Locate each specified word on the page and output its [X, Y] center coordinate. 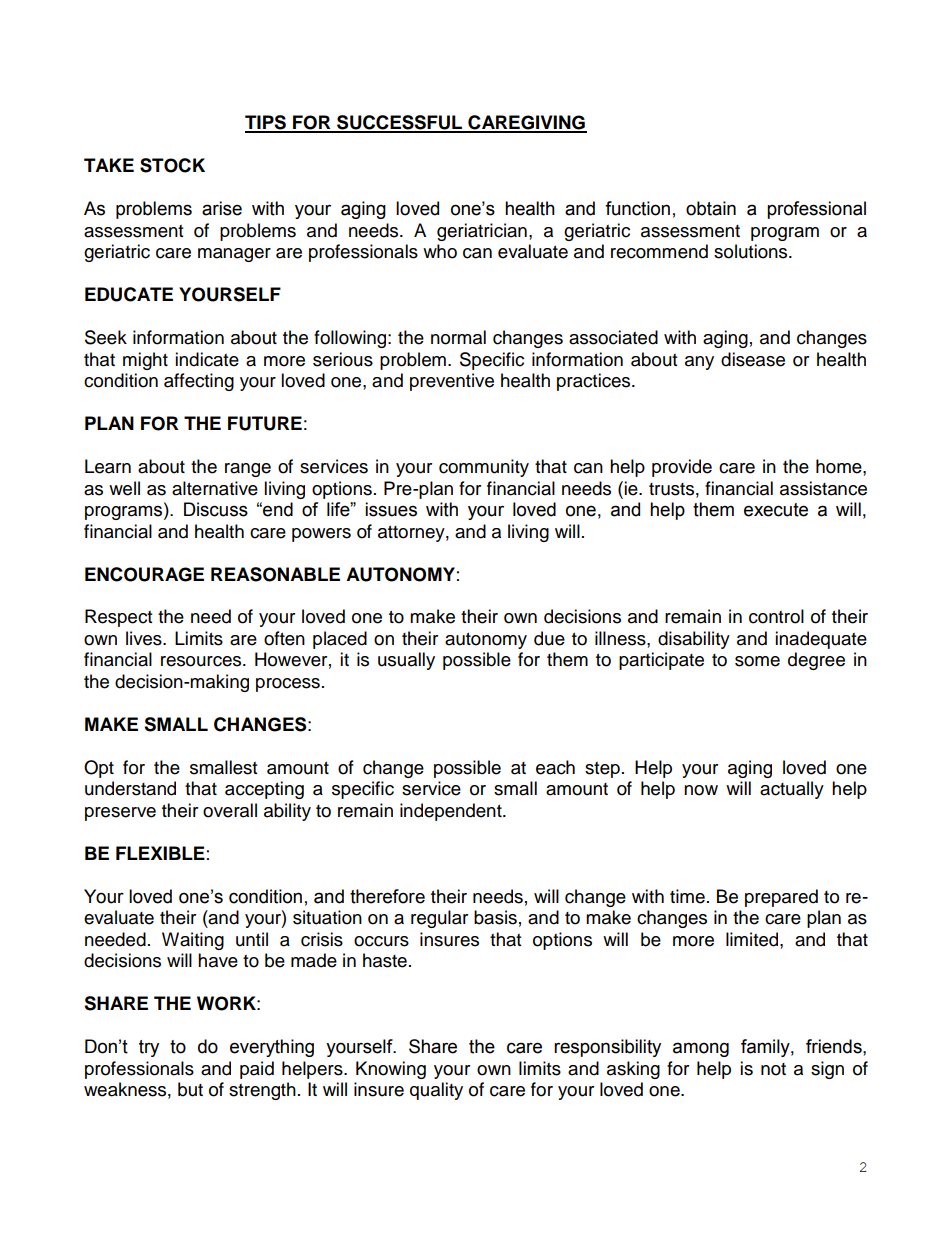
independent [452, 812]
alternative [215, 488]
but [190, 1089]
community [484, 468]
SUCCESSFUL [400, 123]
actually [792, 790]
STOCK [172, 165]
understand [130, 788]
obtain [711, 208]
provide [682, 468]
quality [436, 1091]
